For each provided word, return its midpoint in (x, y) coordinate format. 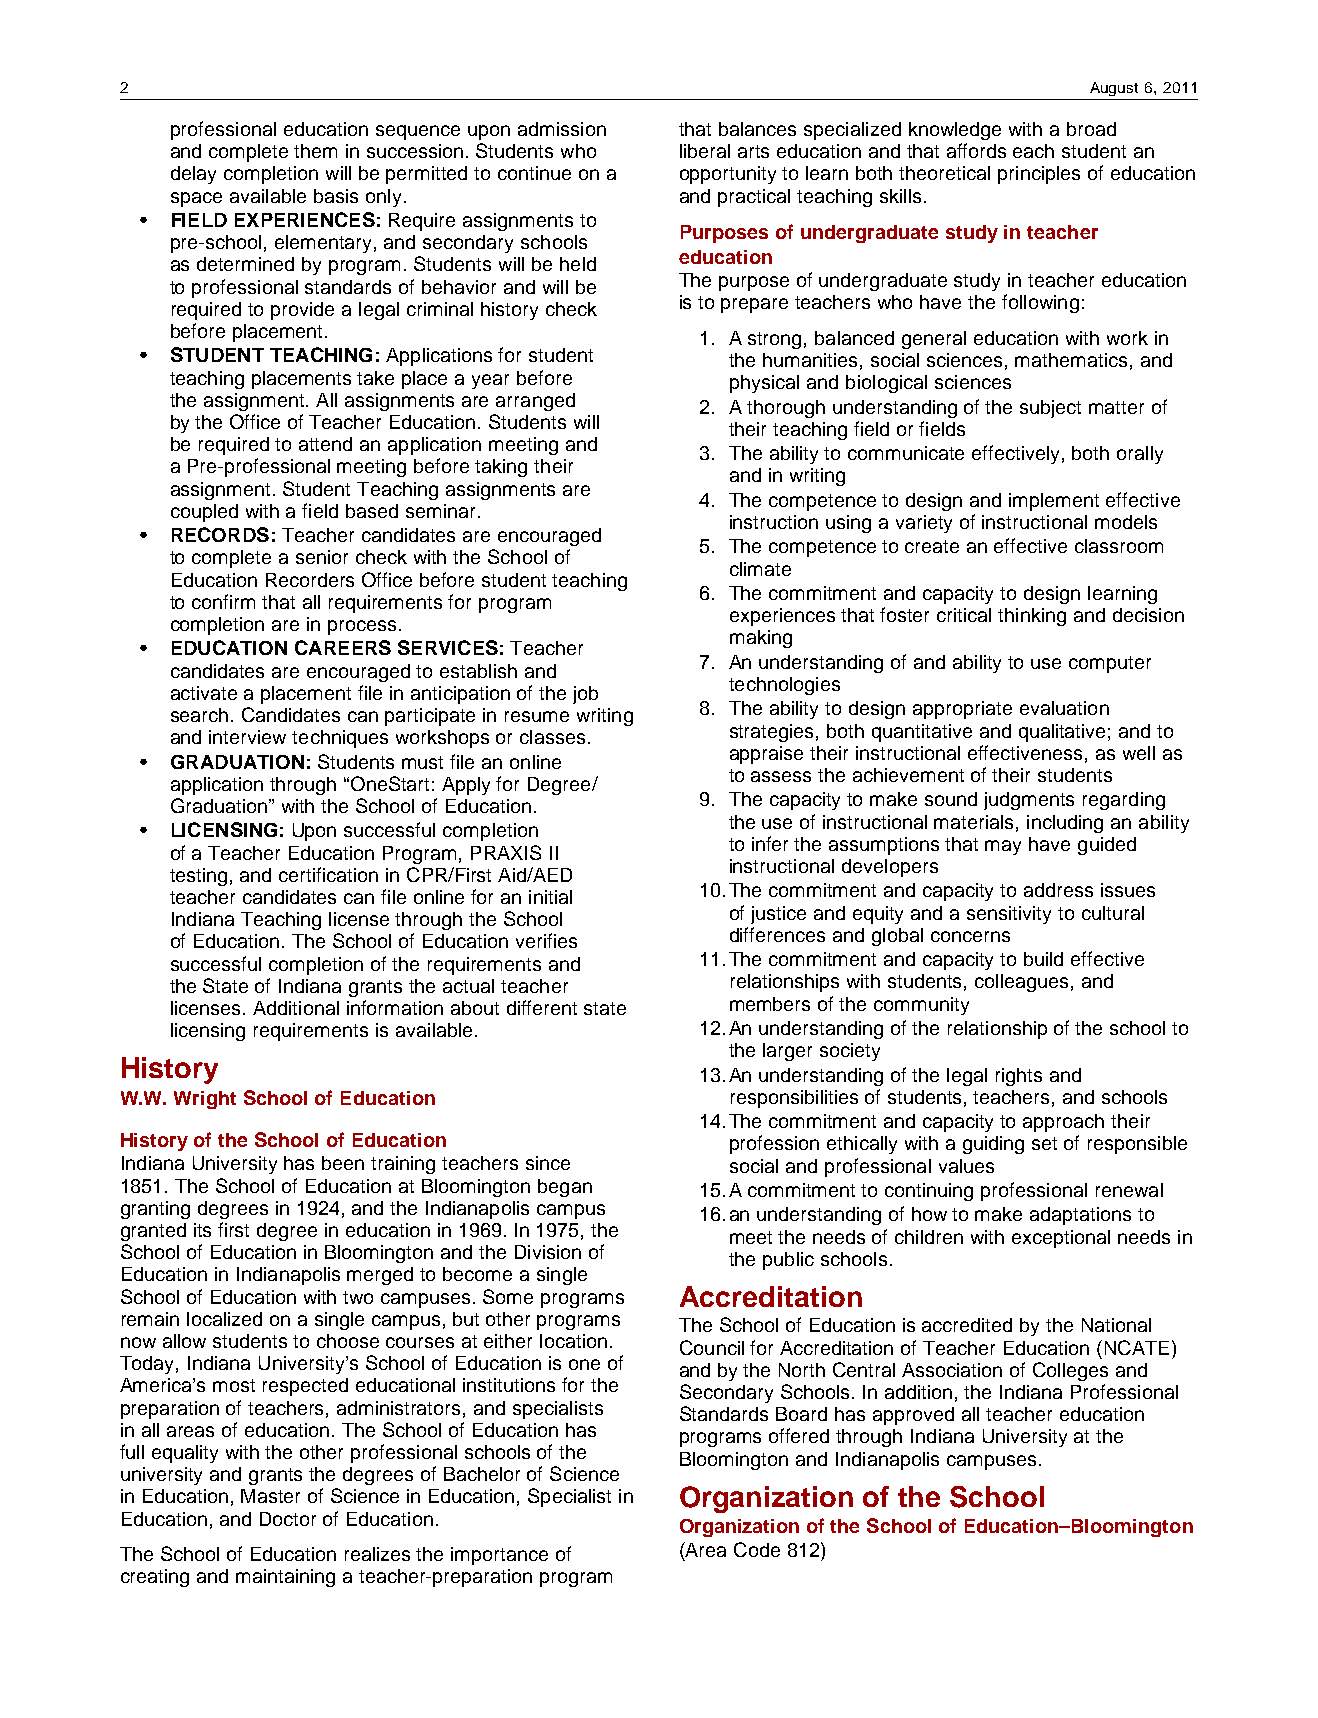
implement (1054, 502)
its (202, 1230)
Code (757, 1549)
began (565, 1188)
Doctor (288, 1519)
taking (501, 468)
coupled (204, 513)
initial (550, 897)
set (1044, 1143)
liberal (705, 151)
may (1003, 847)
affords (976, 150)
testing (198, 877)
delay (193, 175)
